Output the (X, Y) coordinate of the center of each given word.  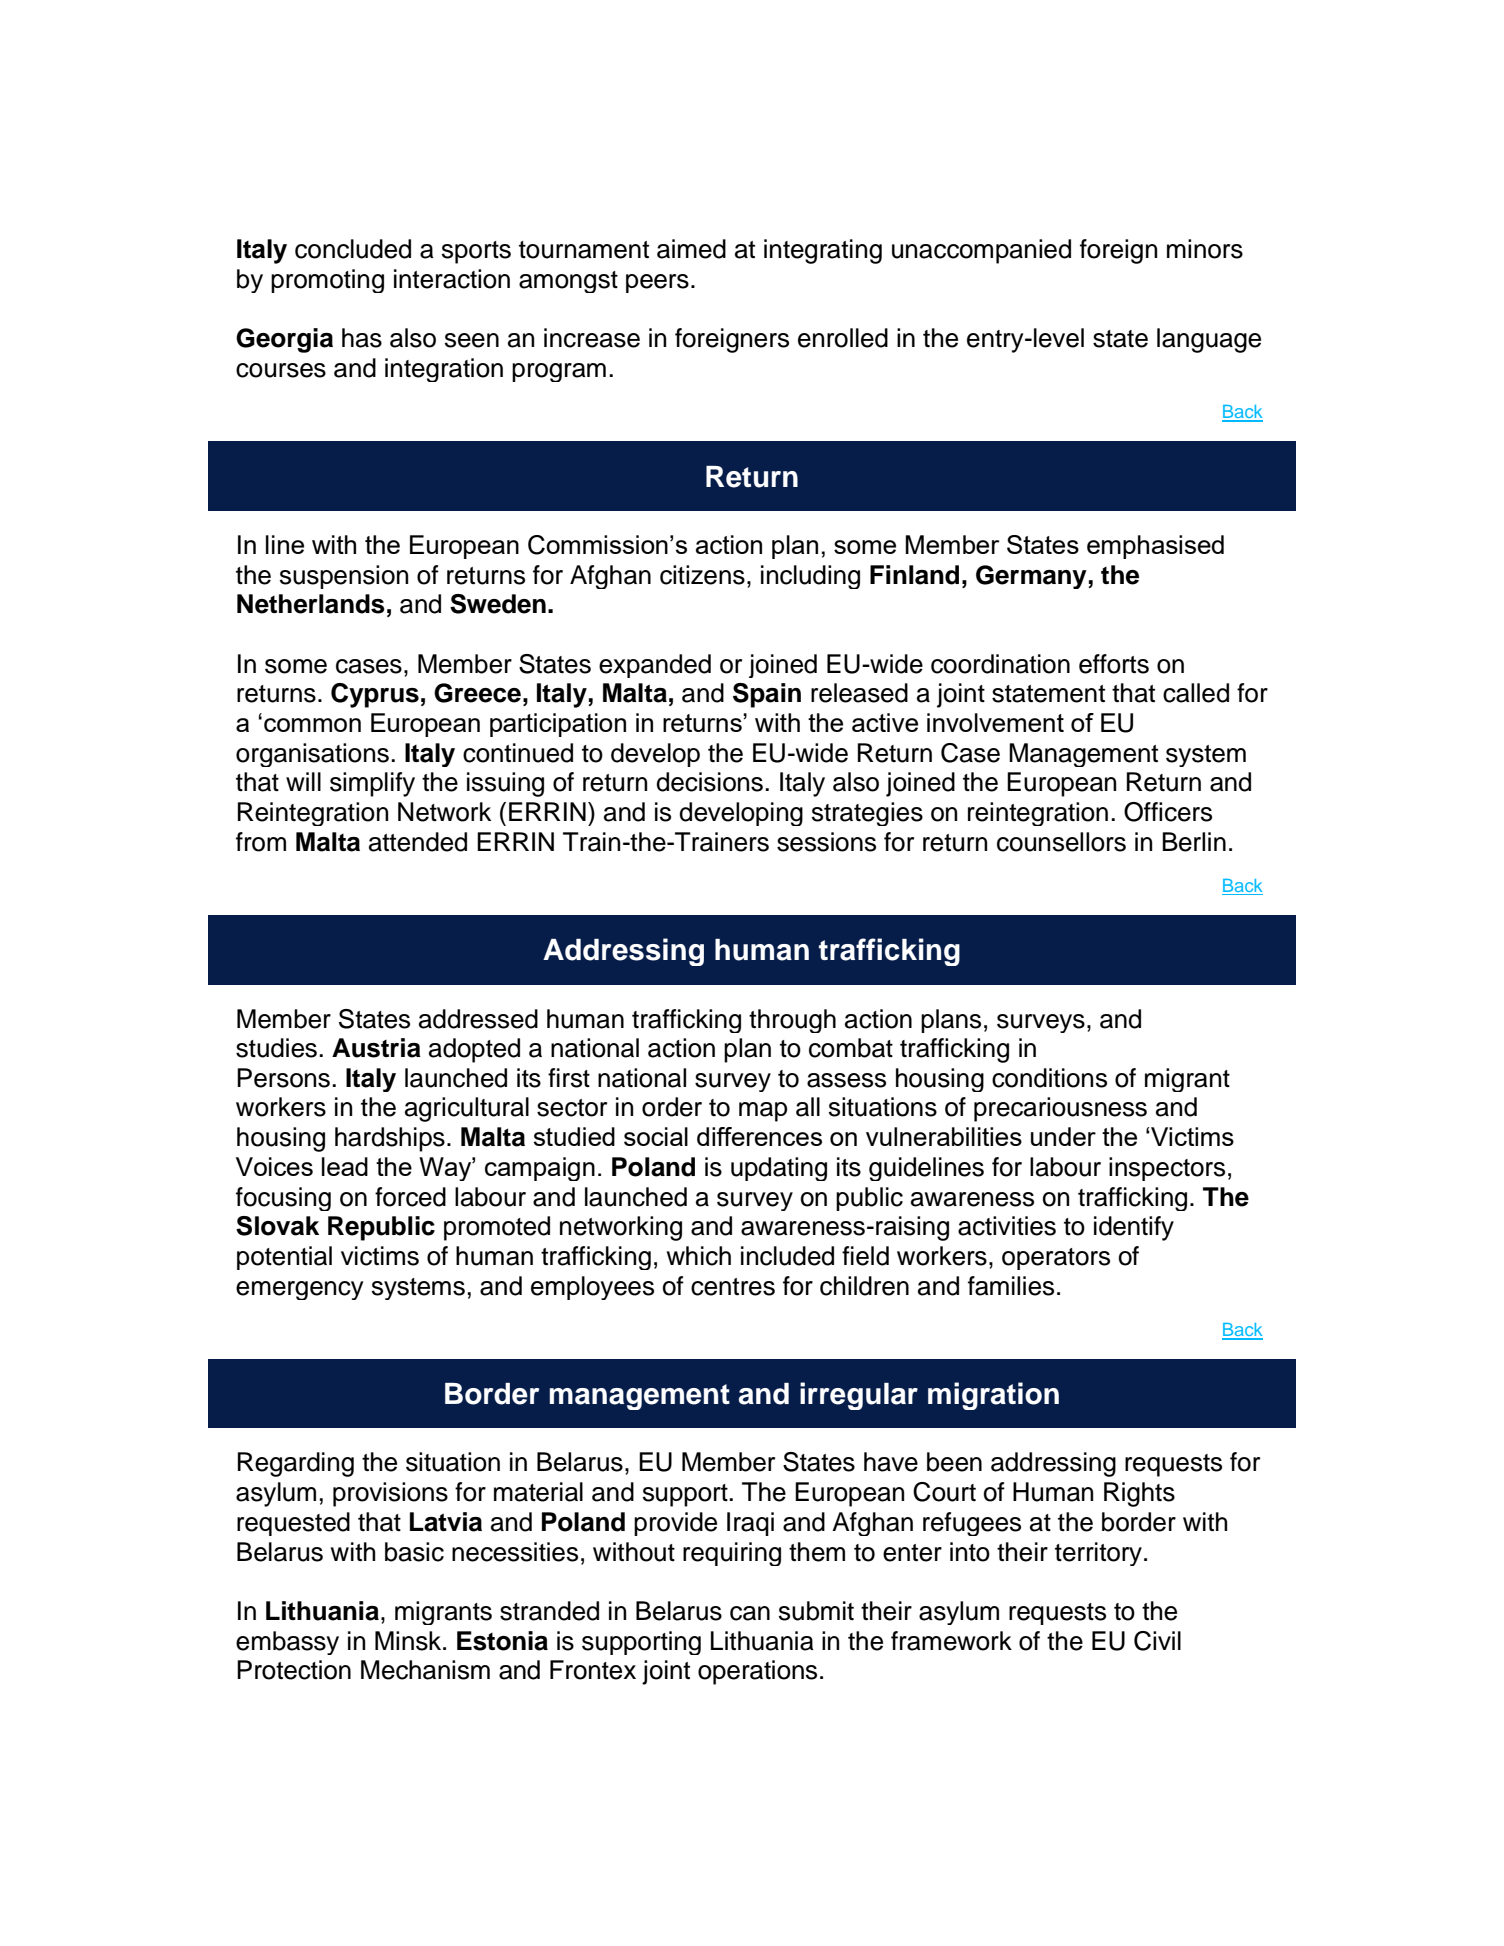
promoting (327, 281)
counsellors (1061, 842)
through (792, 1021)
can (750, 1613)
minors (1205, 249)
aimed (691, 249)
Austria (376, 1048)
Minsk (409, 1641)
